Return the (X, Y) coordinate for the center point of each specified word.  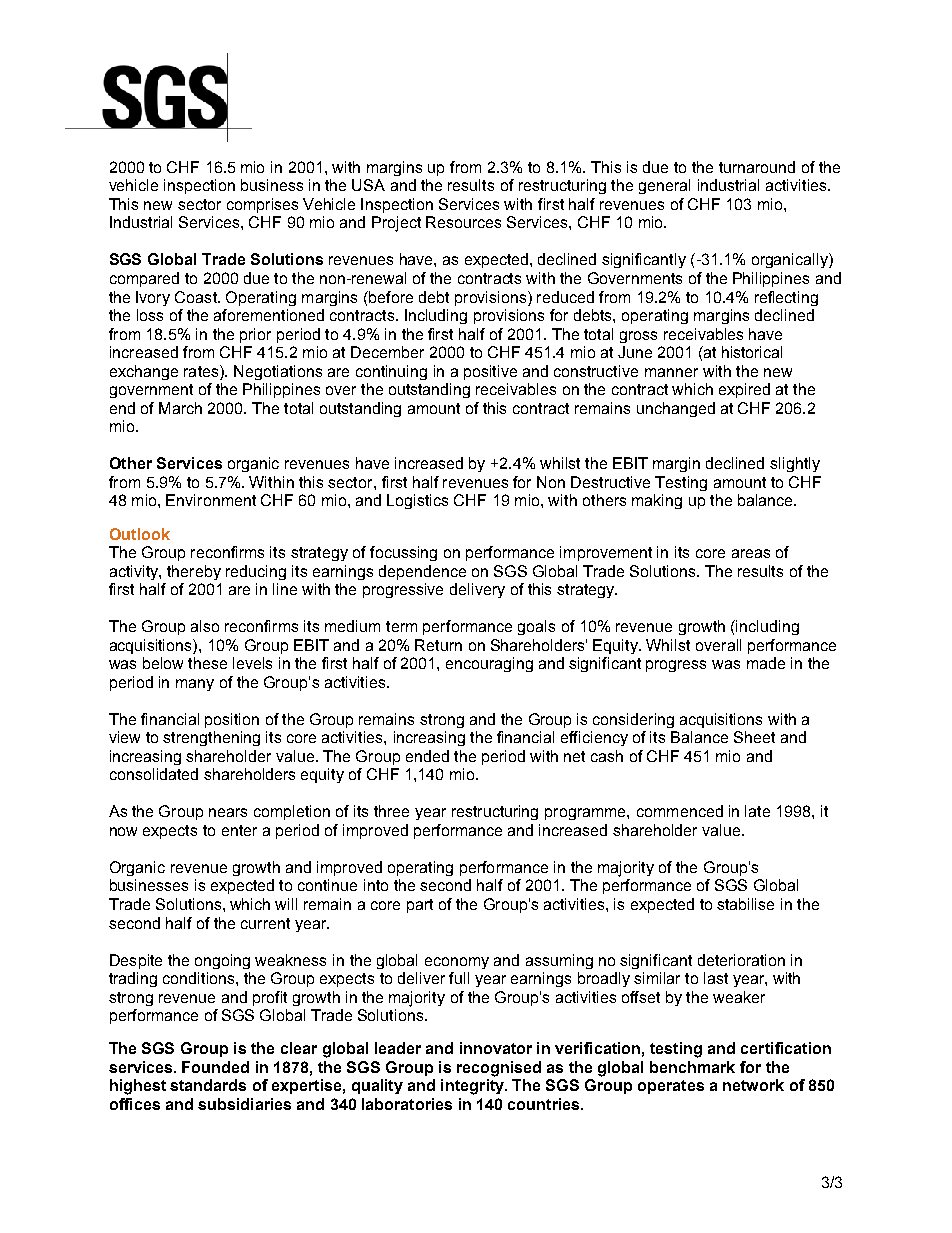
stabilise (745, 904)
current (265, 923)
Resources (463, 222)
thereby (194, 572)
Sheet (754, 737)
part (420, 906)
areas (751, 553)
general (664, 186)
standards (208, 1085)
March (180, 408)
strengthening (211, 738)
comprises (262, 205)
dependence (422, 572)
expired (744, 390)
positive (490, 372)
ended (427, 756)
